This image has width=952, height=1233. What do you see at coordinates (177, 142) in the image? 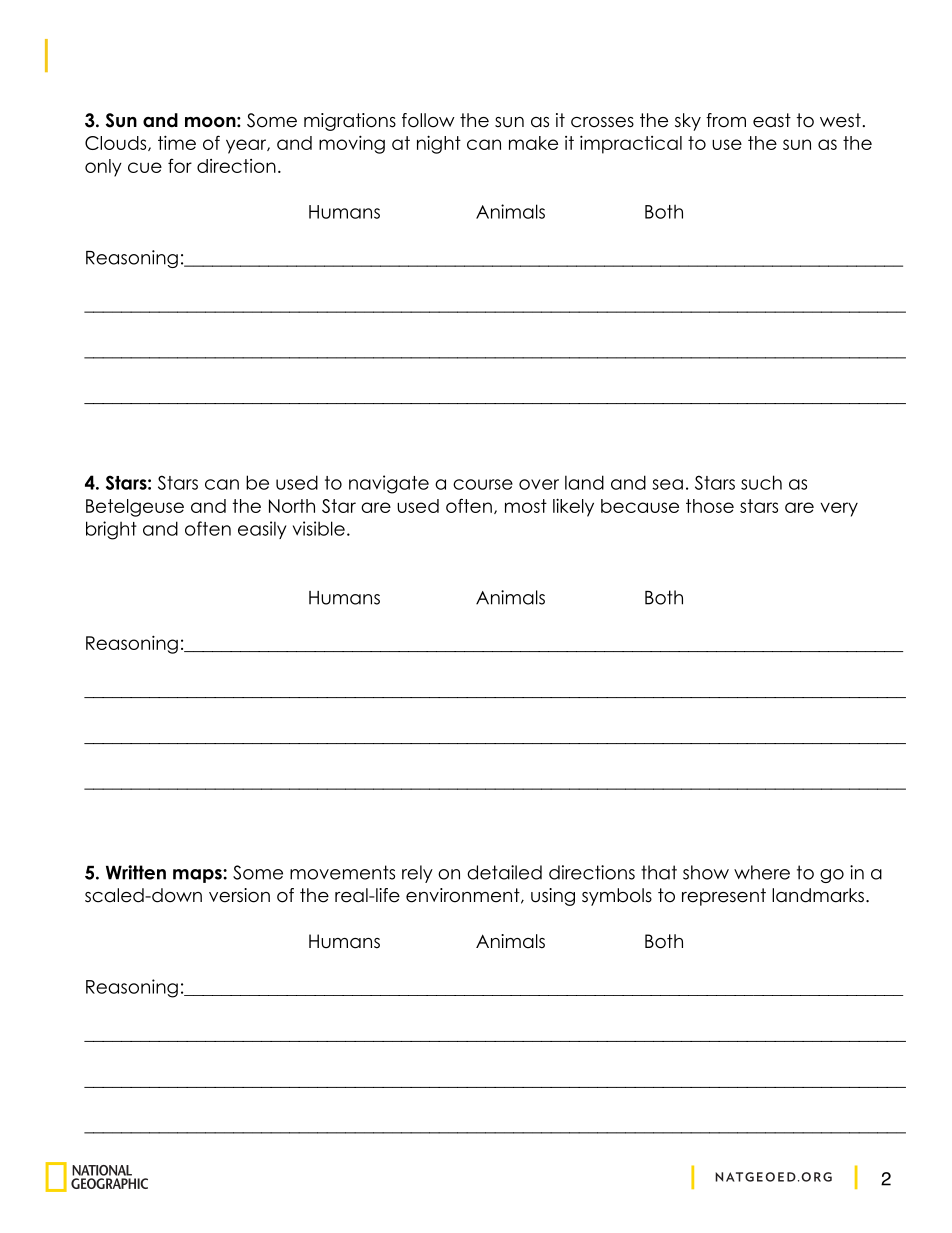
I see `time` at bounding box center [177, 142].
